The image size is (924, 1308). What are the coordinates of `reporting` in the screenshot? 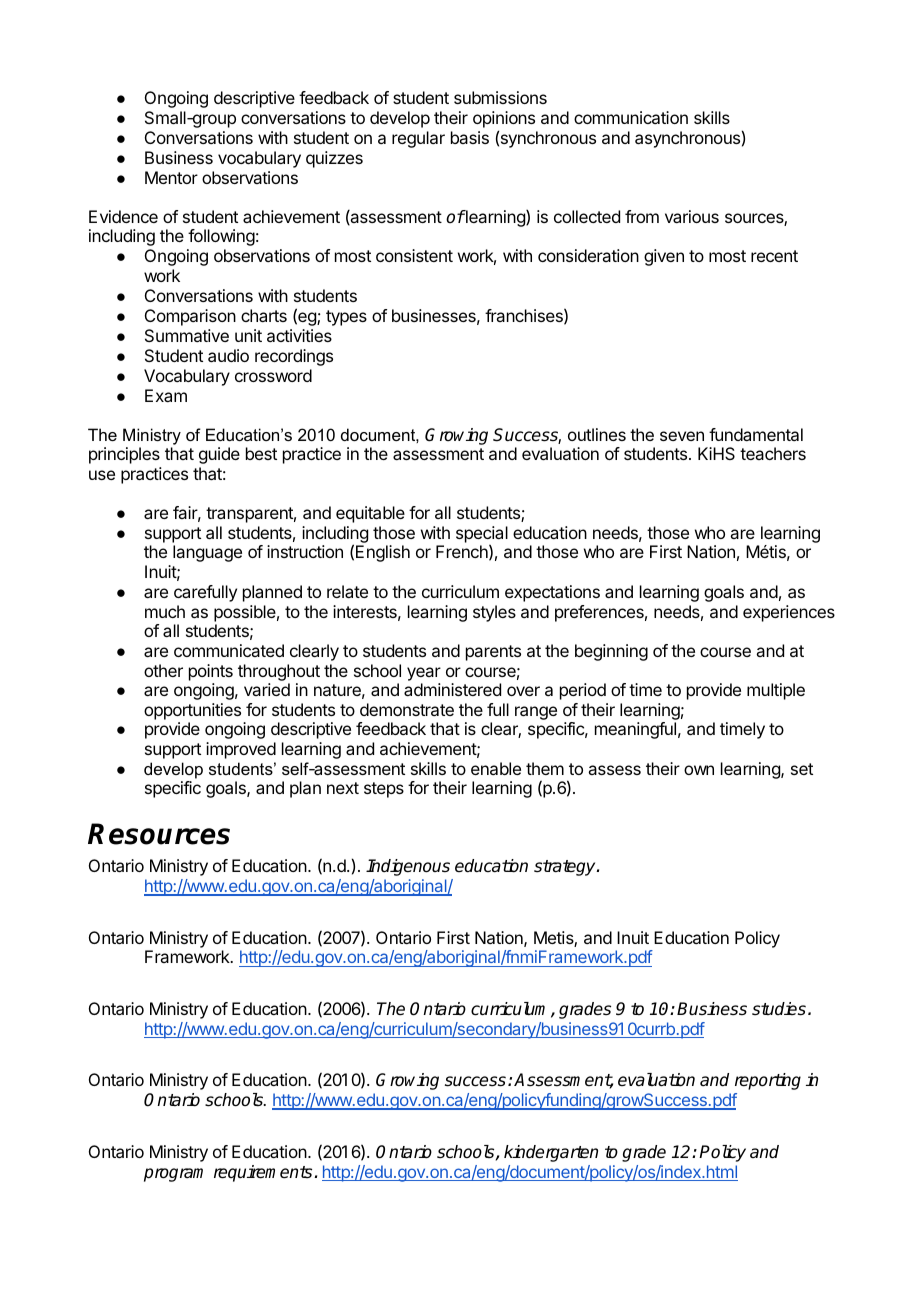 It's located at (768, 1081).
